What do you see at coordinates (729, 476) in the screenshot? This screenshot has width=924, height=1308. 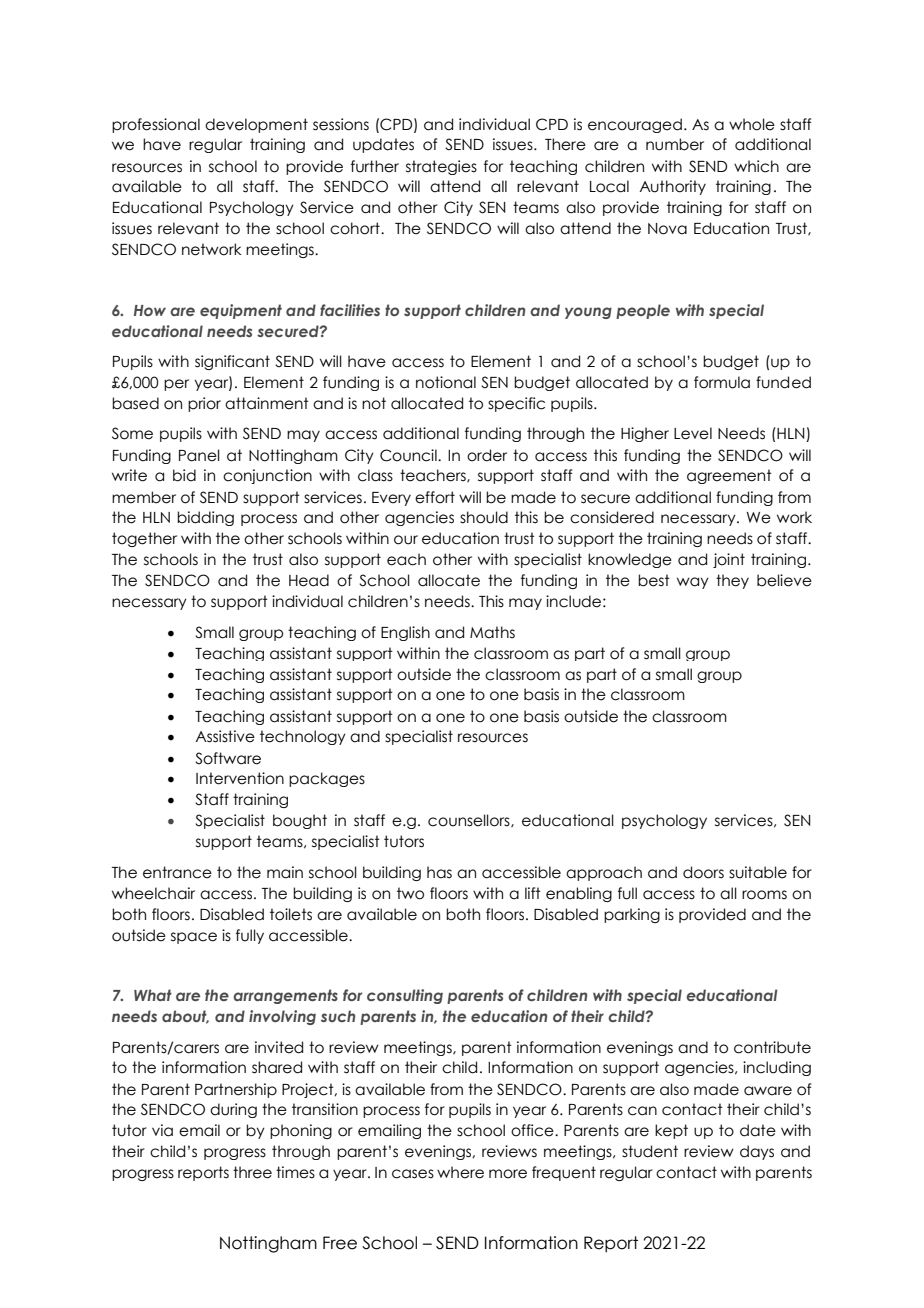 I see `agreement` at bounding box center [729, 476].
